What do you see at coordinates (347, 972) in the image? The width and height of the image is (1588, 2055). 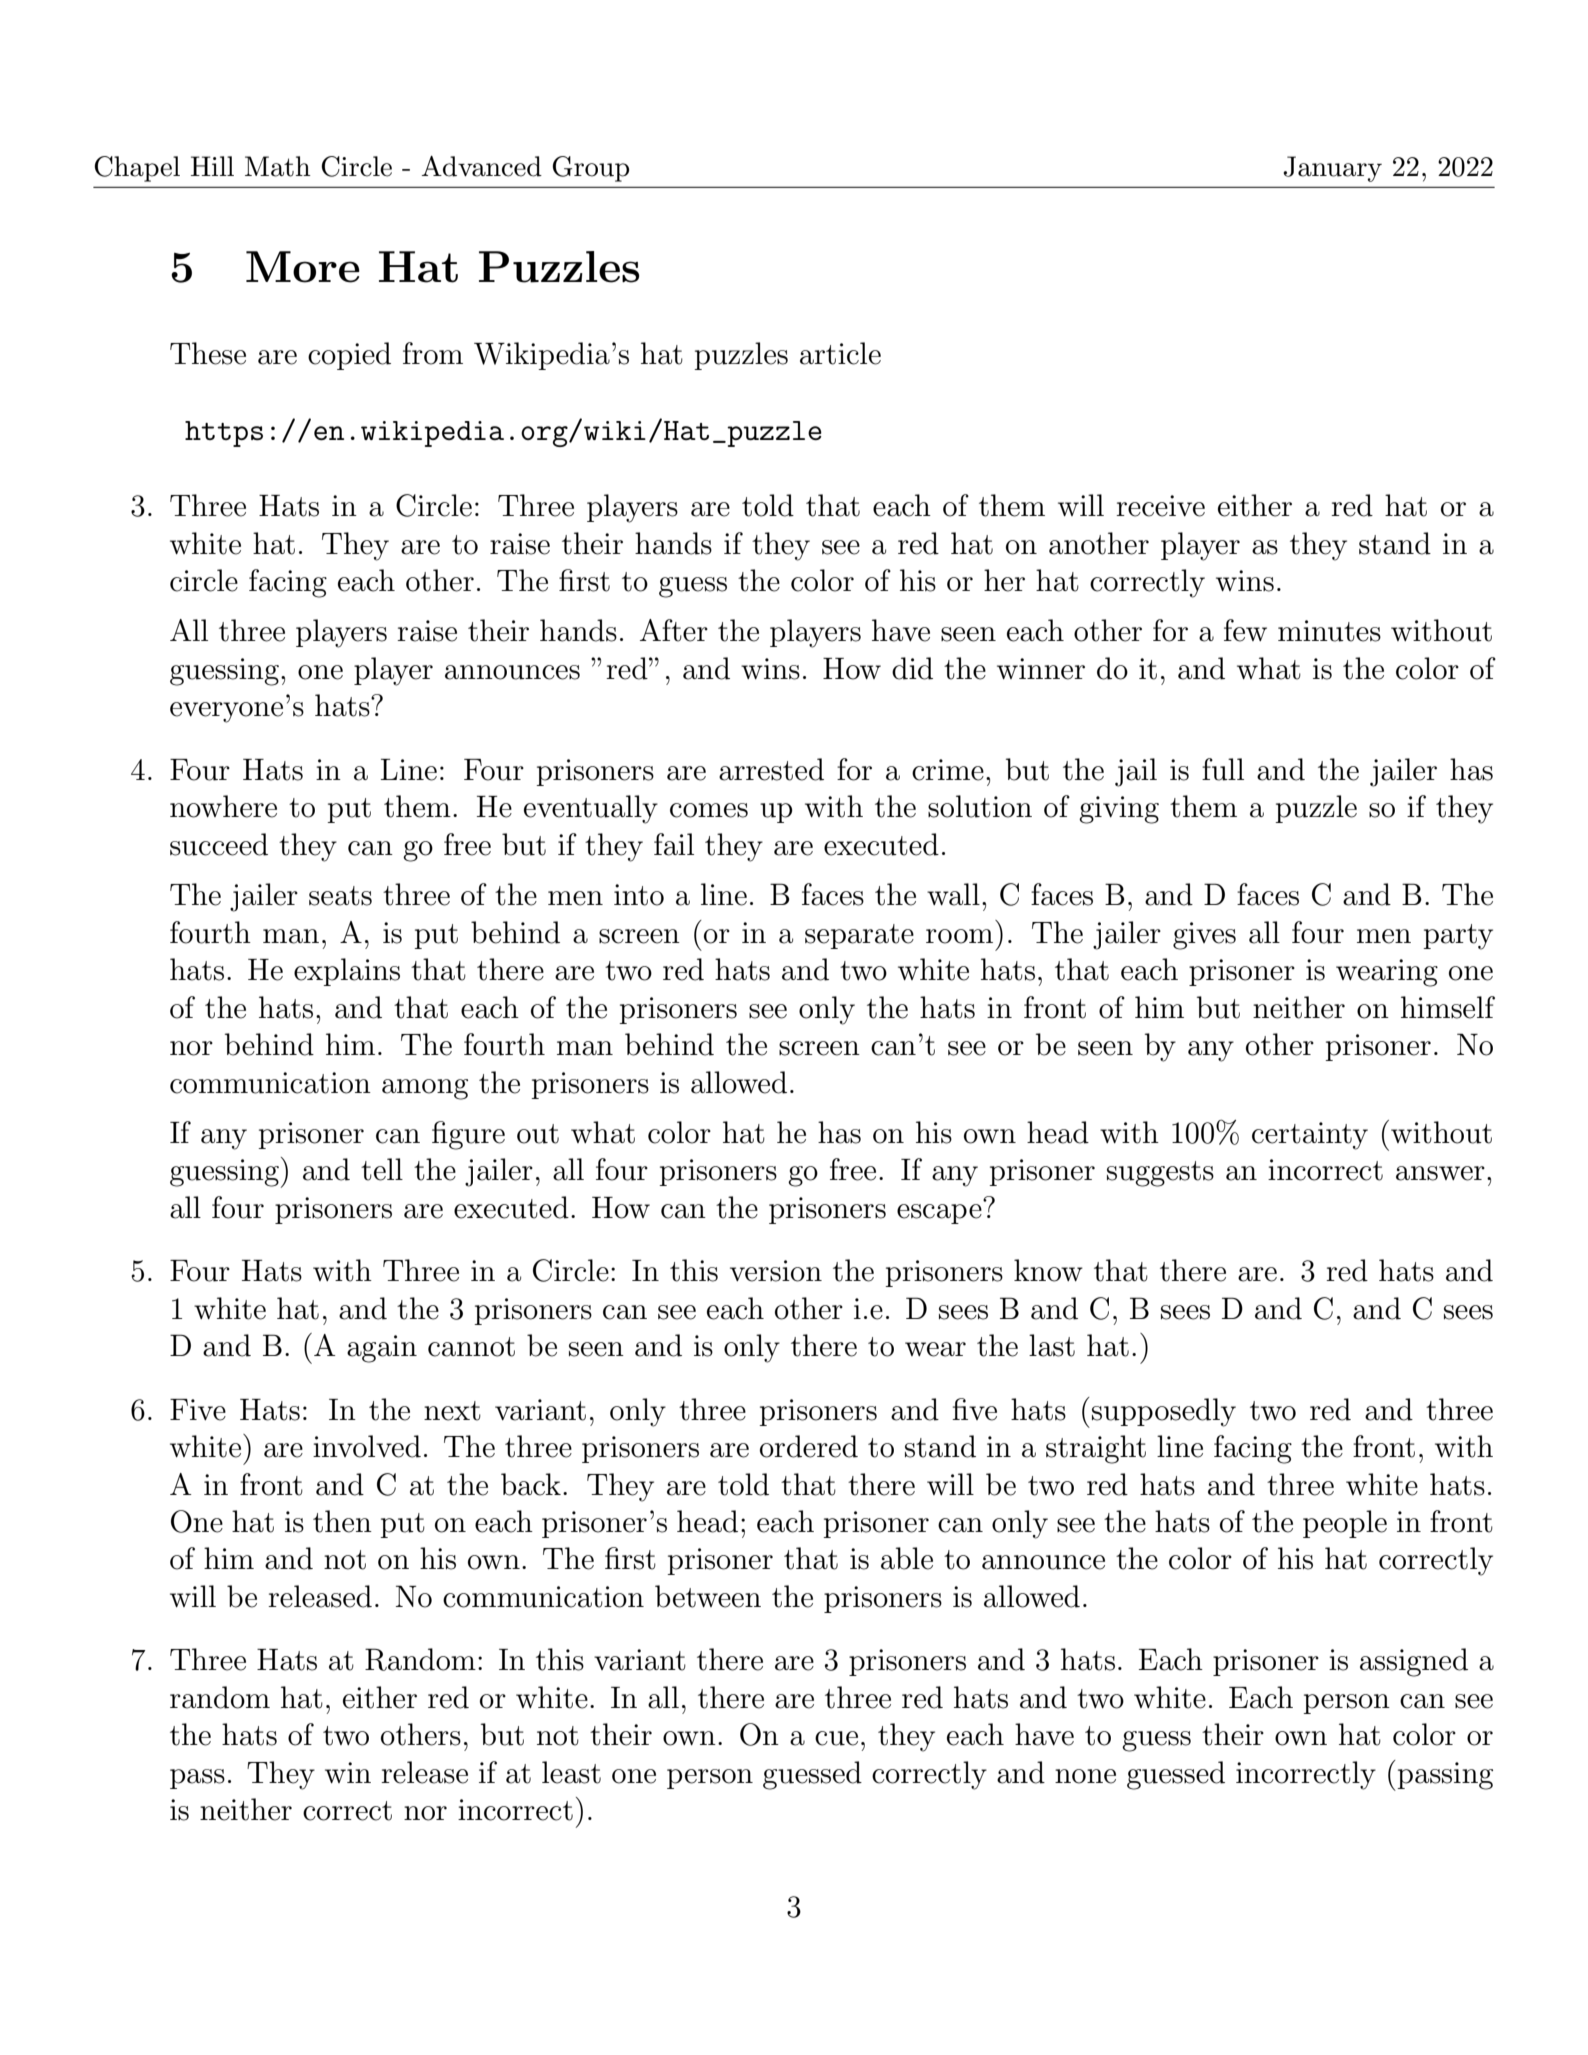 I see `explains` at bounding box center [347, 972].
